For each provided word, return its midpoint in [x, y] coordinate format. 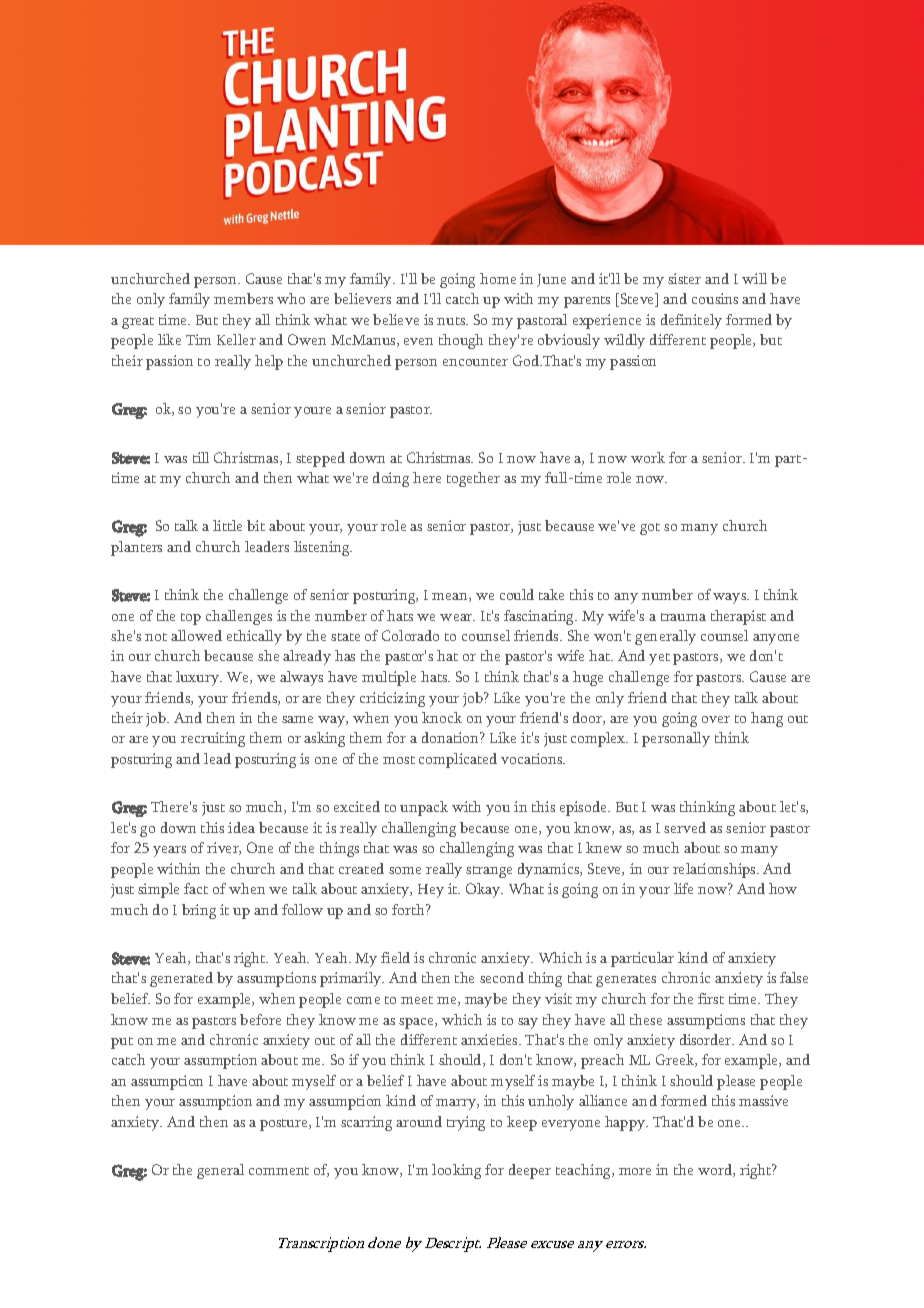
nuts [452, 321]
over [716, 719]
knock [442, 717]
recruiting [213, 739]
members [243, 298]
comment [279, 1171]
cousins [715, 298]
